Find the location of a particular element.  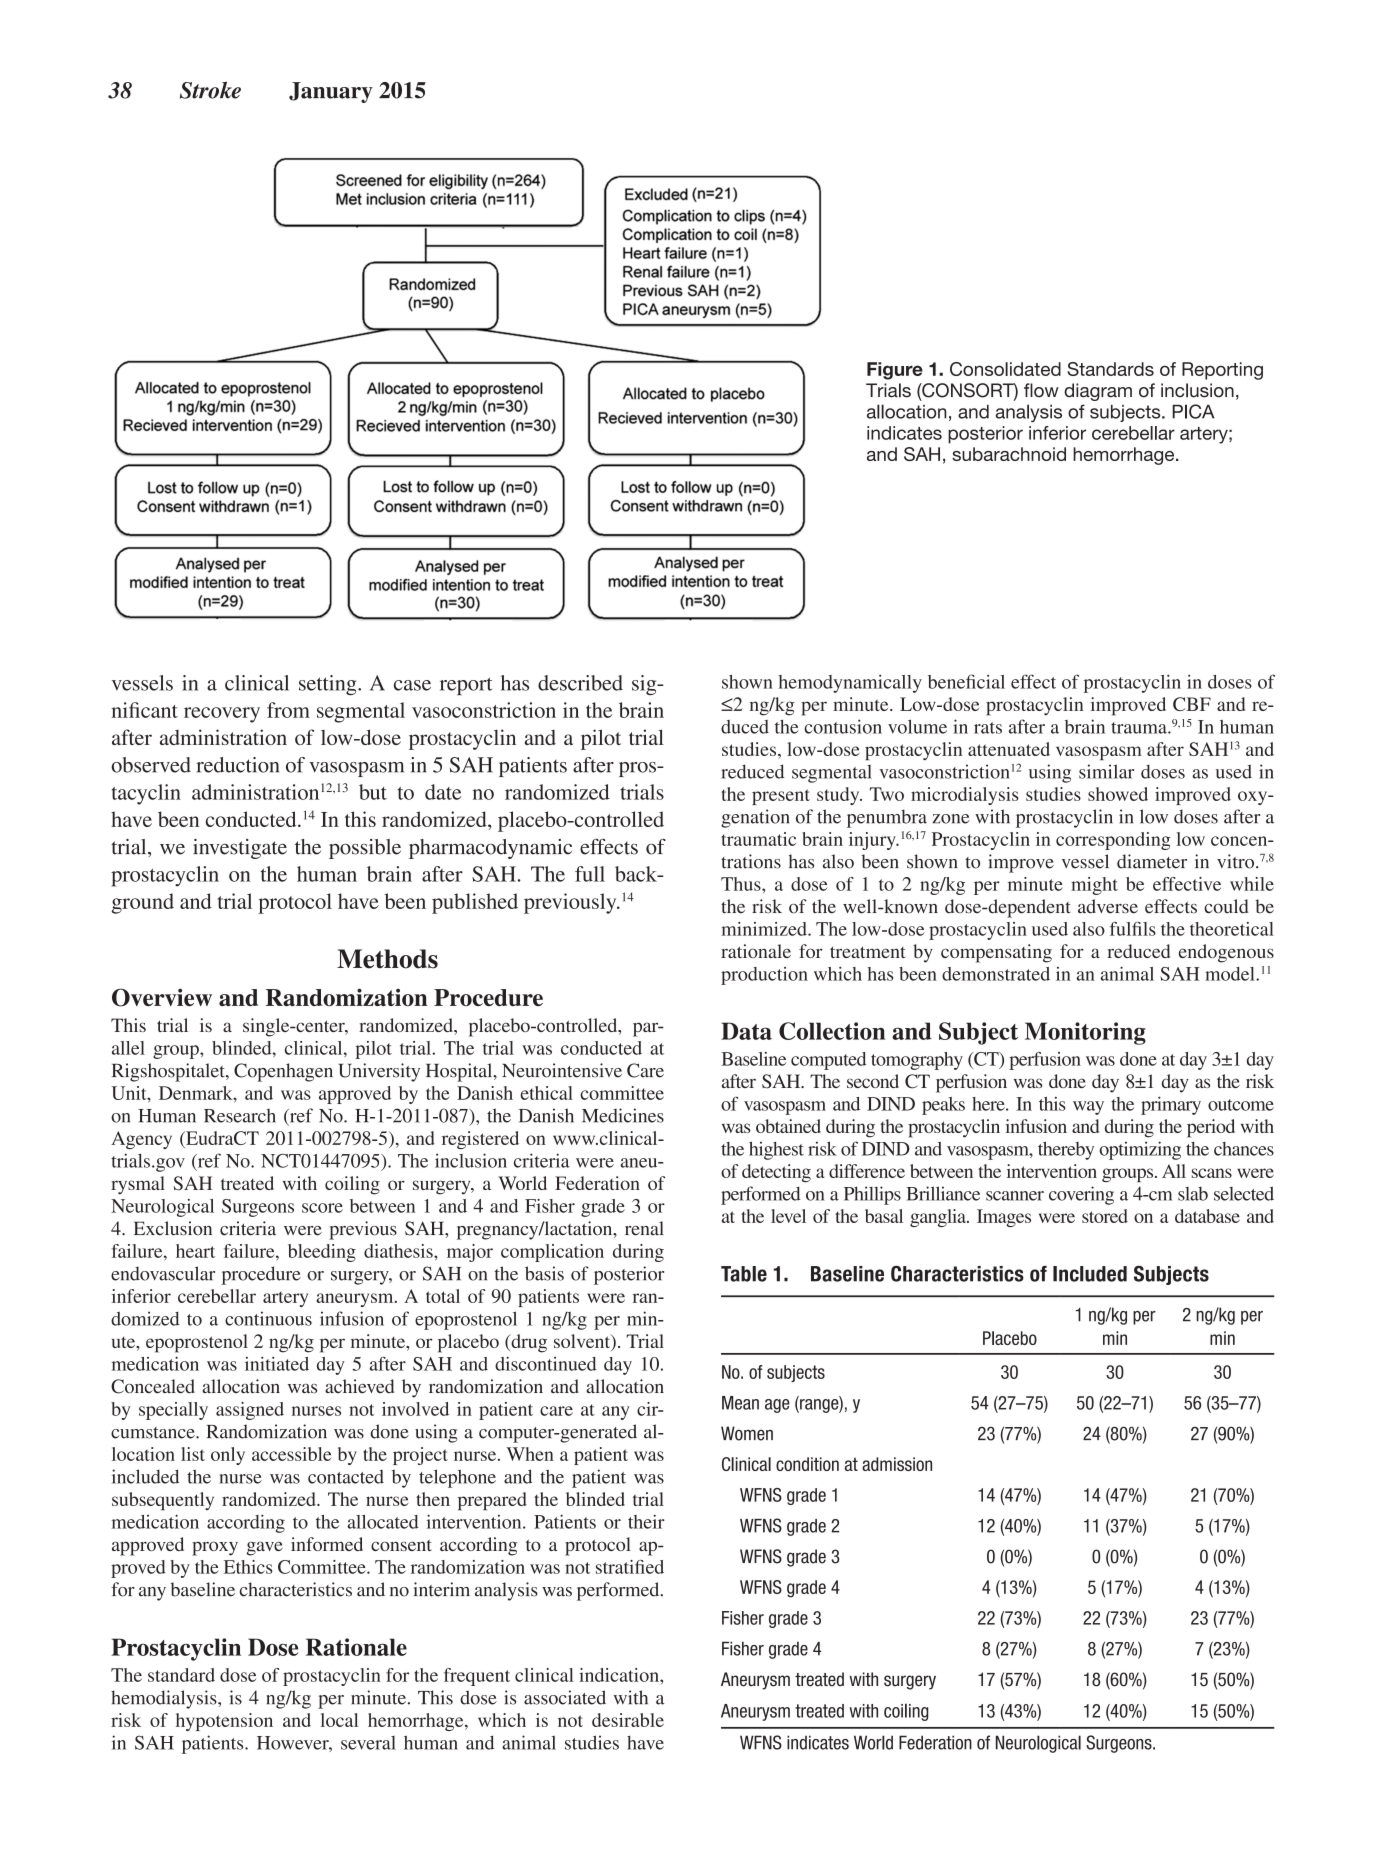

diagram is located at coordinates (1098, 392).
